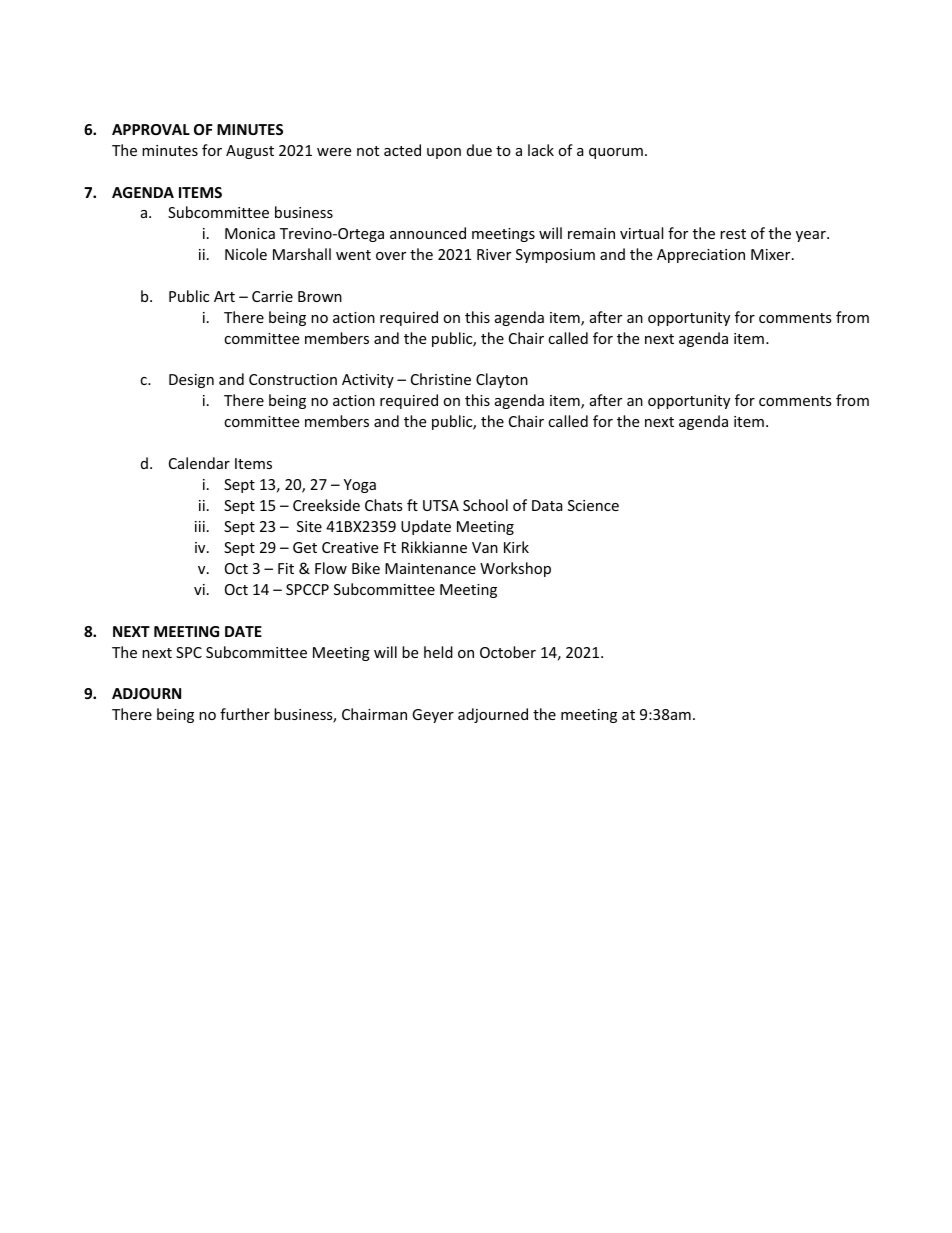  I want to click on due, so click(479, 150).
